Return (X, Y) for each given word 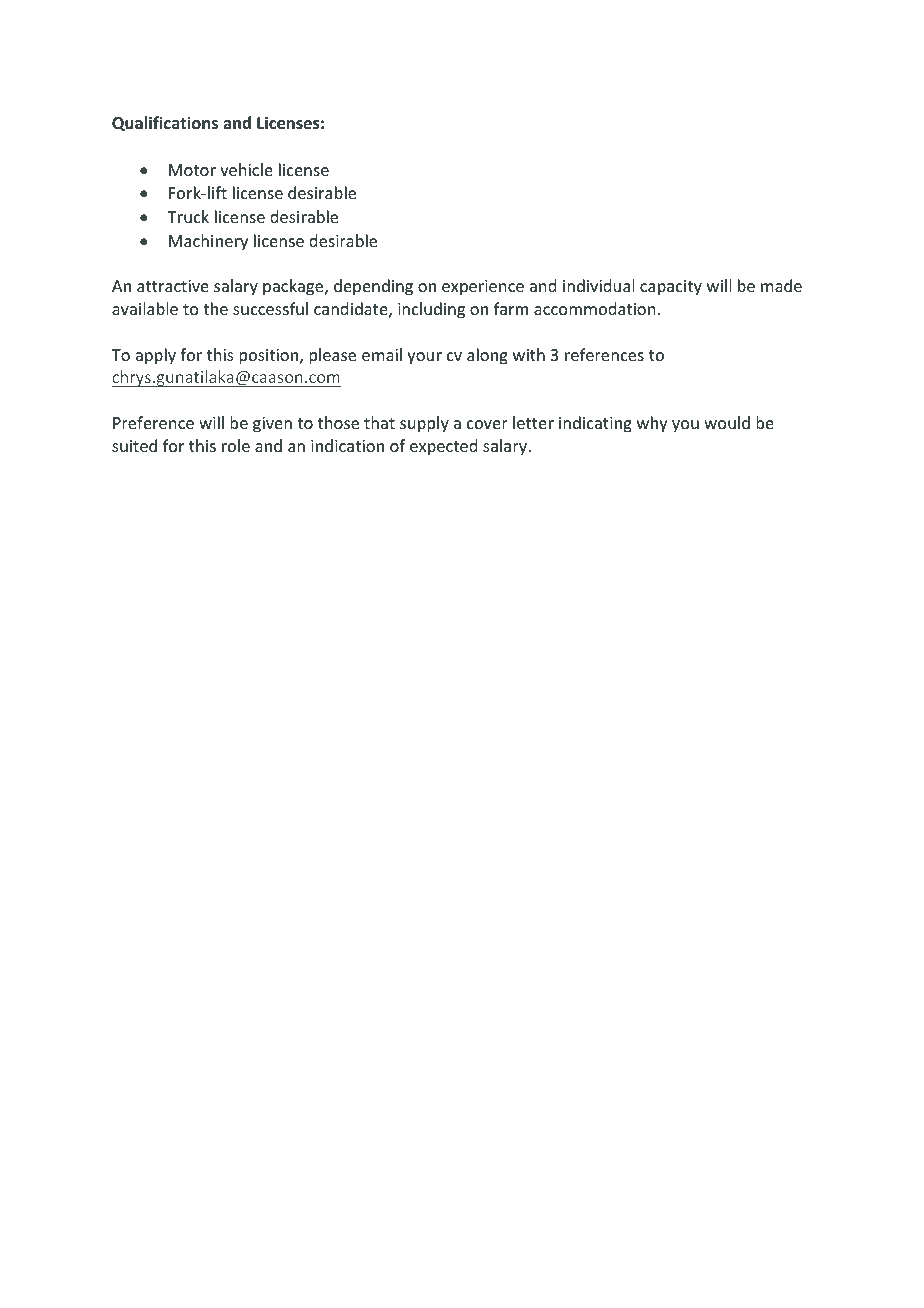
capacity (671, 288)
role (236, 445)
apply (156, 356)
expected (443, 447)
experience (483, 288)
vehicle (246, 169)
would (727, 422)
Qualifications (165, 123)
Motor (192, 170)
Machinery (208, 242)
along (487, 356)
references (604, 354)
